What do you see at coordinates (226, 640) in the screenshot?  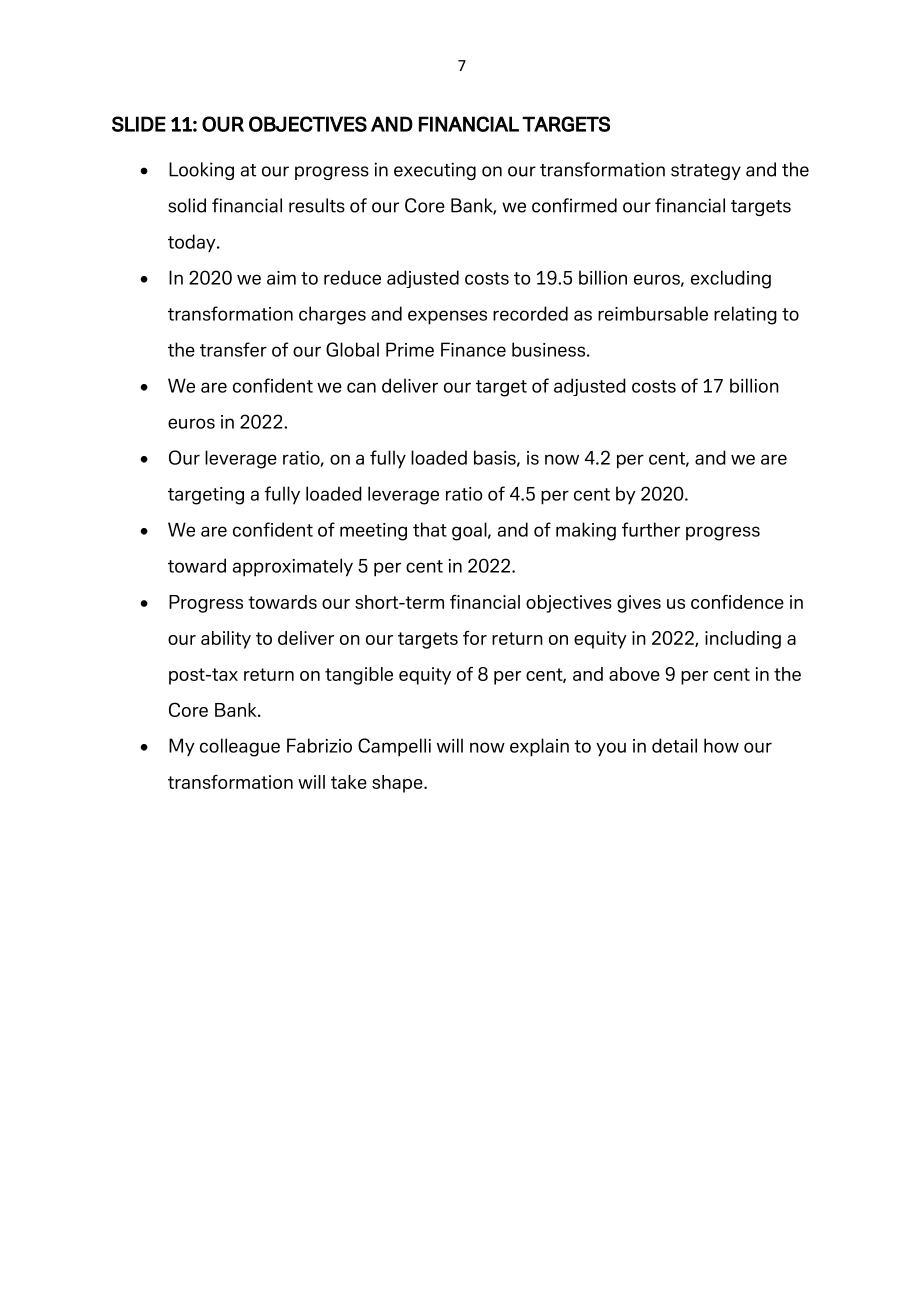 I see `ability` at bounding box center [226, 640].
